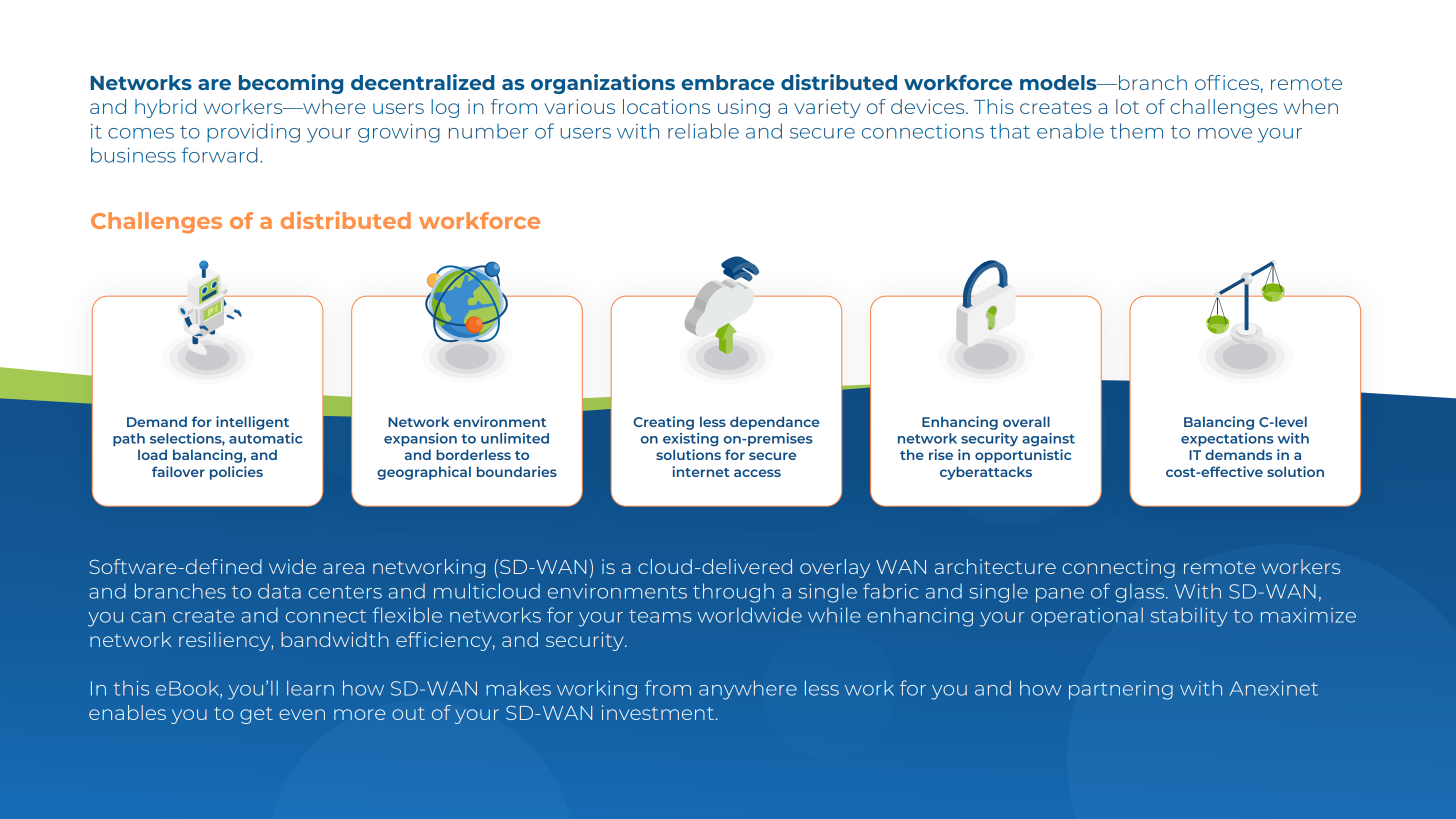 This screenshot has height=819, width=1456. Describe the element at coordinates (1127, 106) in the screenshot. I see `lot` at that location.
